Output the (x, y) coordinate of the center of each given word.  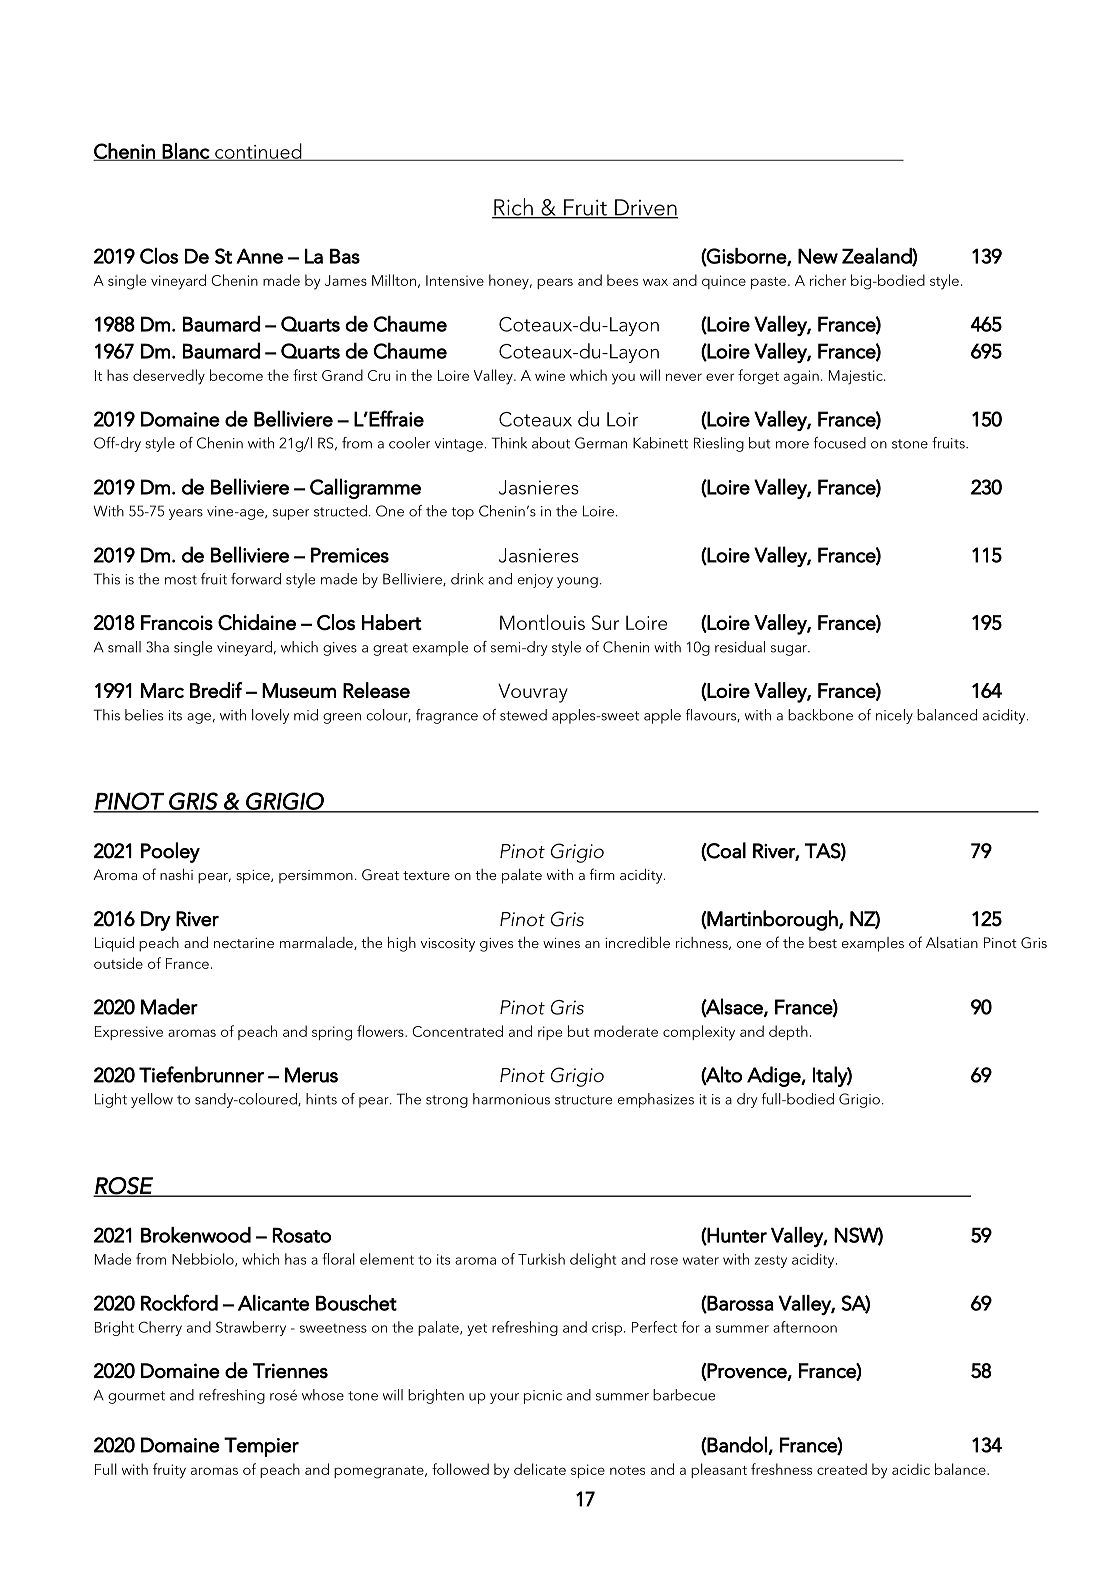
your (504, 1398)
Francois (177, 622)
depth (788, 1032)
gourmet (136, 1397)
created (842, 1469)
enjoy (535, 581)
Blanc (186, 152)
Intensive (455, 280)
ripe (550, 1033)
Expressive (129, 1033)
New (818, 256)
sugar (790, 650)
